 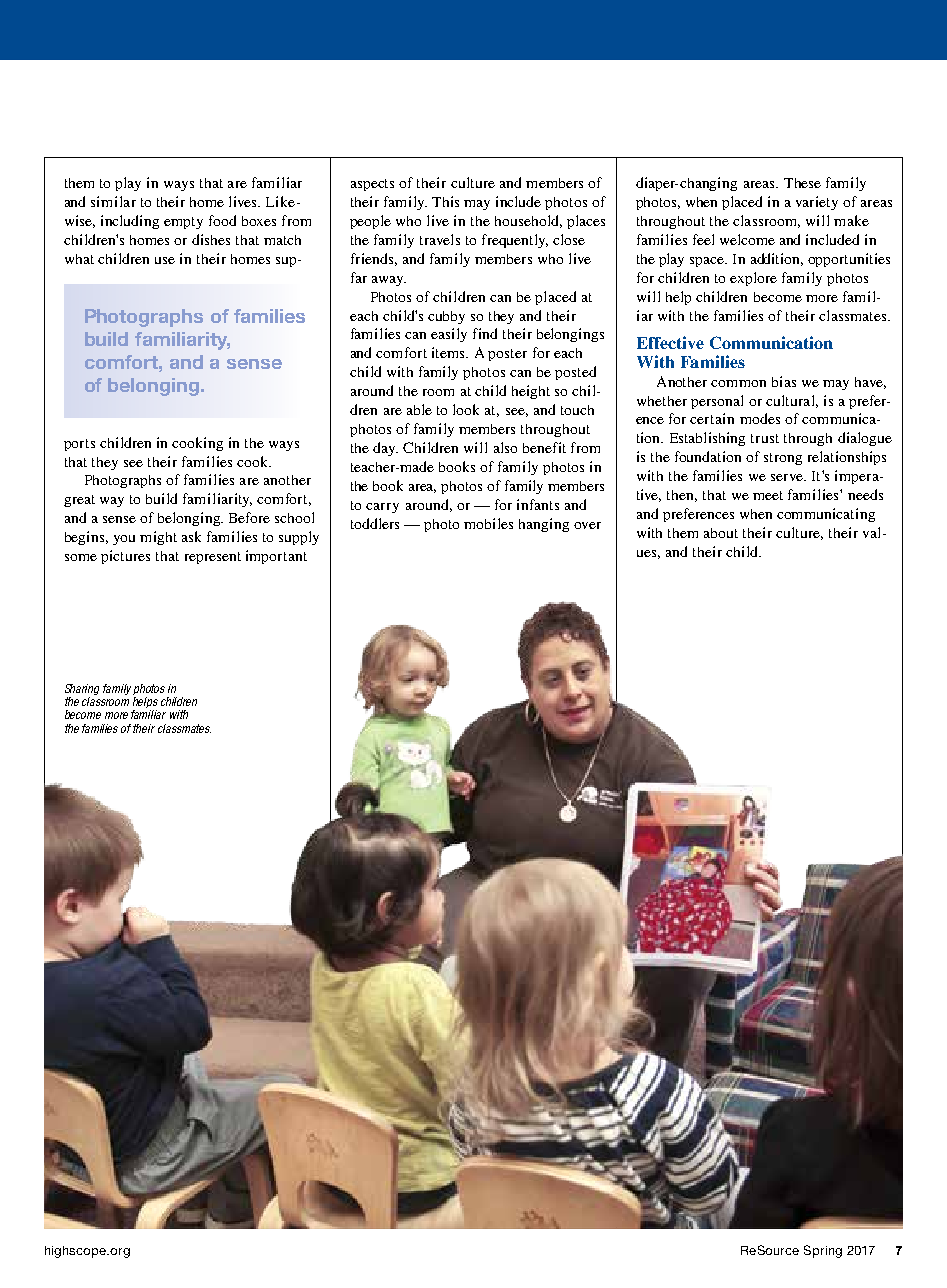 I want to click on pictures, so click(x=125, y=557).
